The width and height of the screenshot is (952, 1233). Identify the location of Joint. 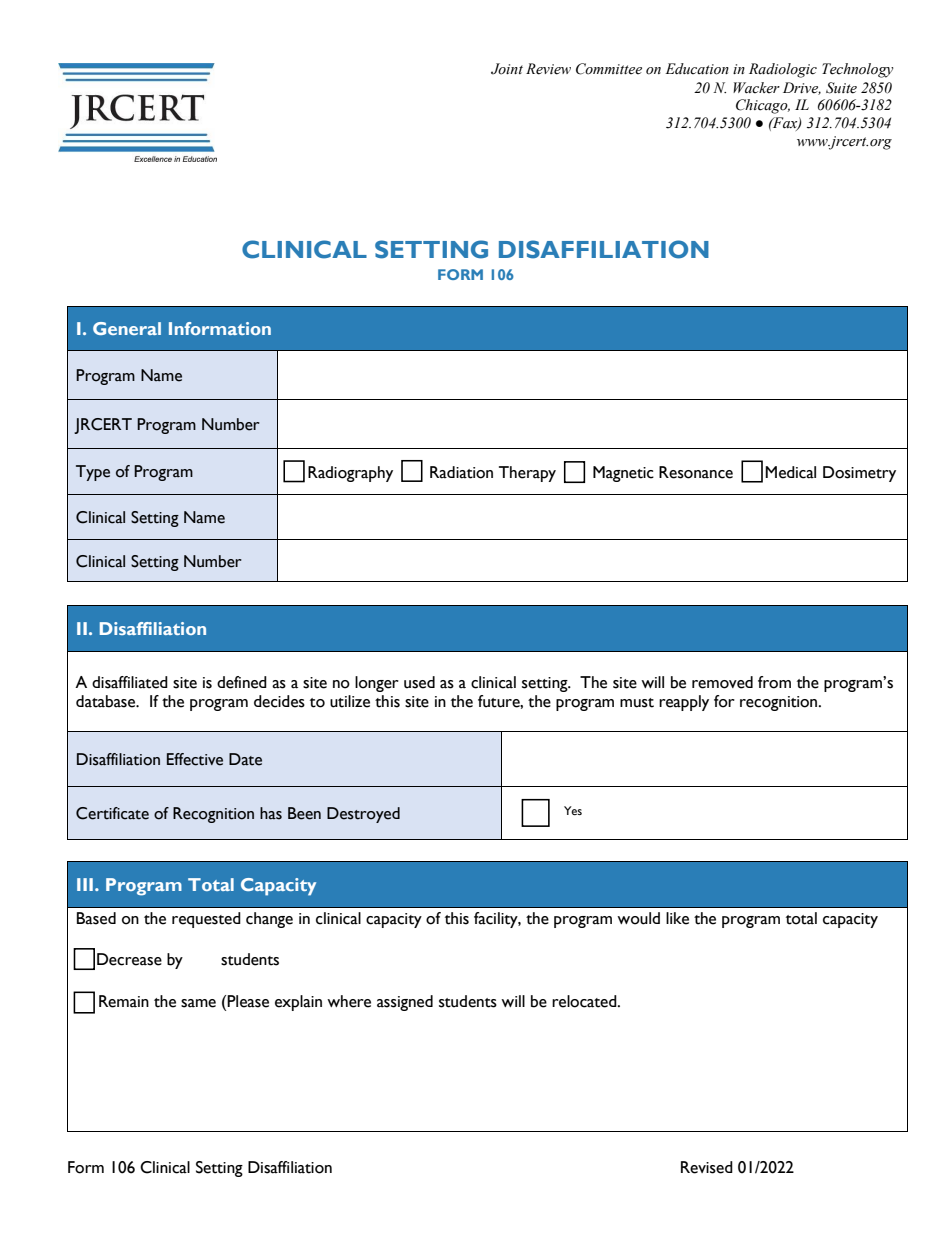
(507, 69).
